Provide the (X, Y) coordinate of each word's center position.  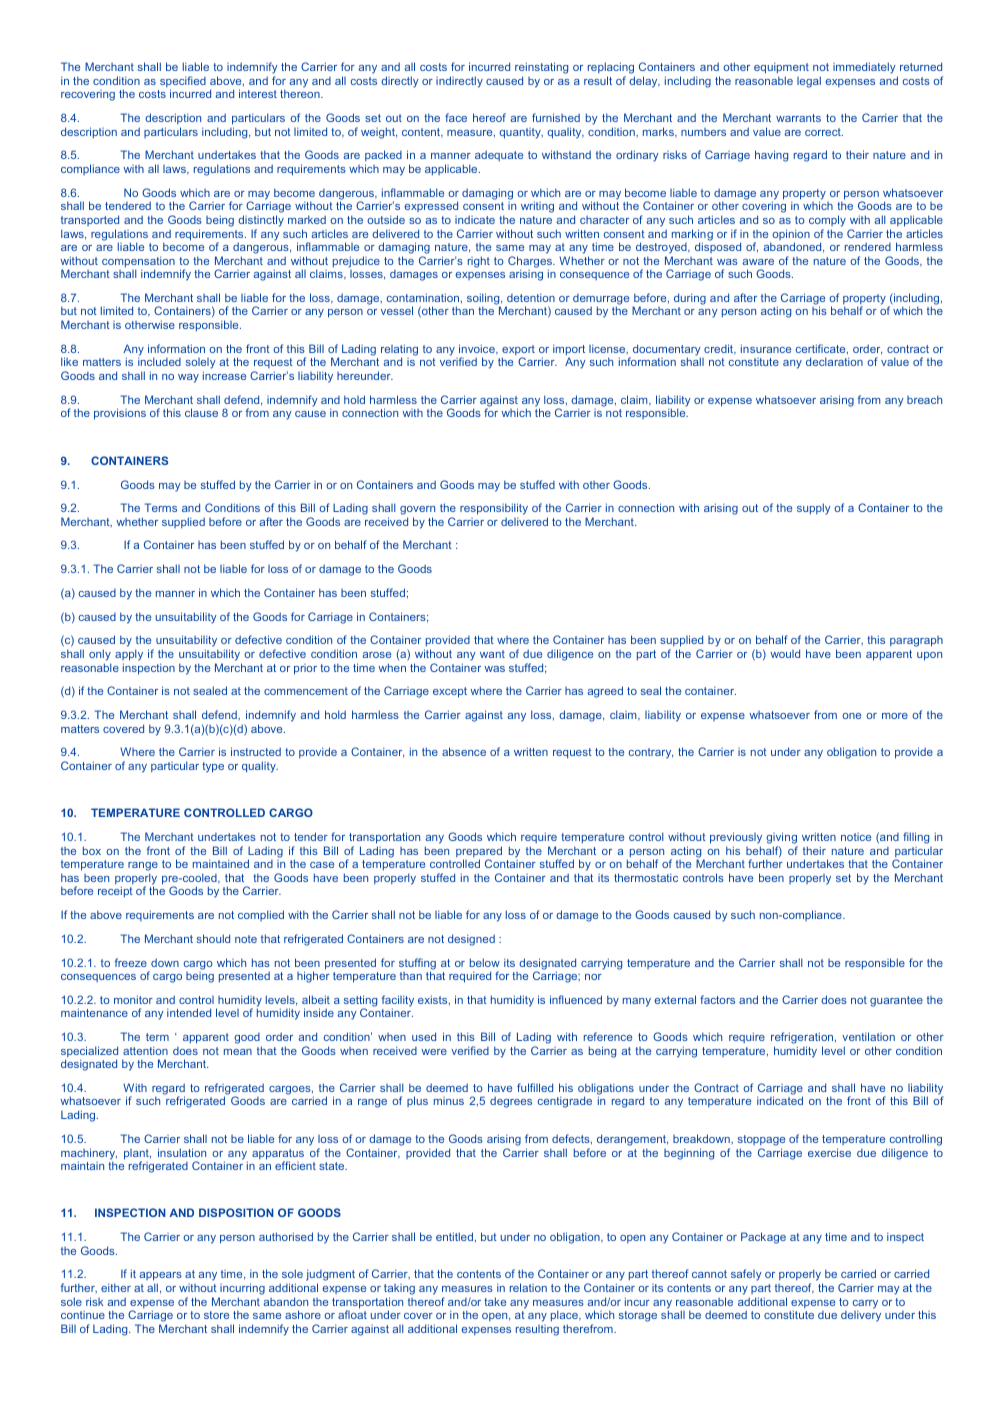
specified (183, 83)
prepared (479, 853)
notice (856, 837)
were (434, 1052)
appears (160, 1278)
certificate (822, 349)
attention (145, 1050)
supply (814, 509)
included (159, 361)
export (518, 351)
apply (129, 655)
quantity (521, 133)
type (213, 767)
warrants (798, 118)
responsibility (494, 510)
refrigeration (803, 1038)
